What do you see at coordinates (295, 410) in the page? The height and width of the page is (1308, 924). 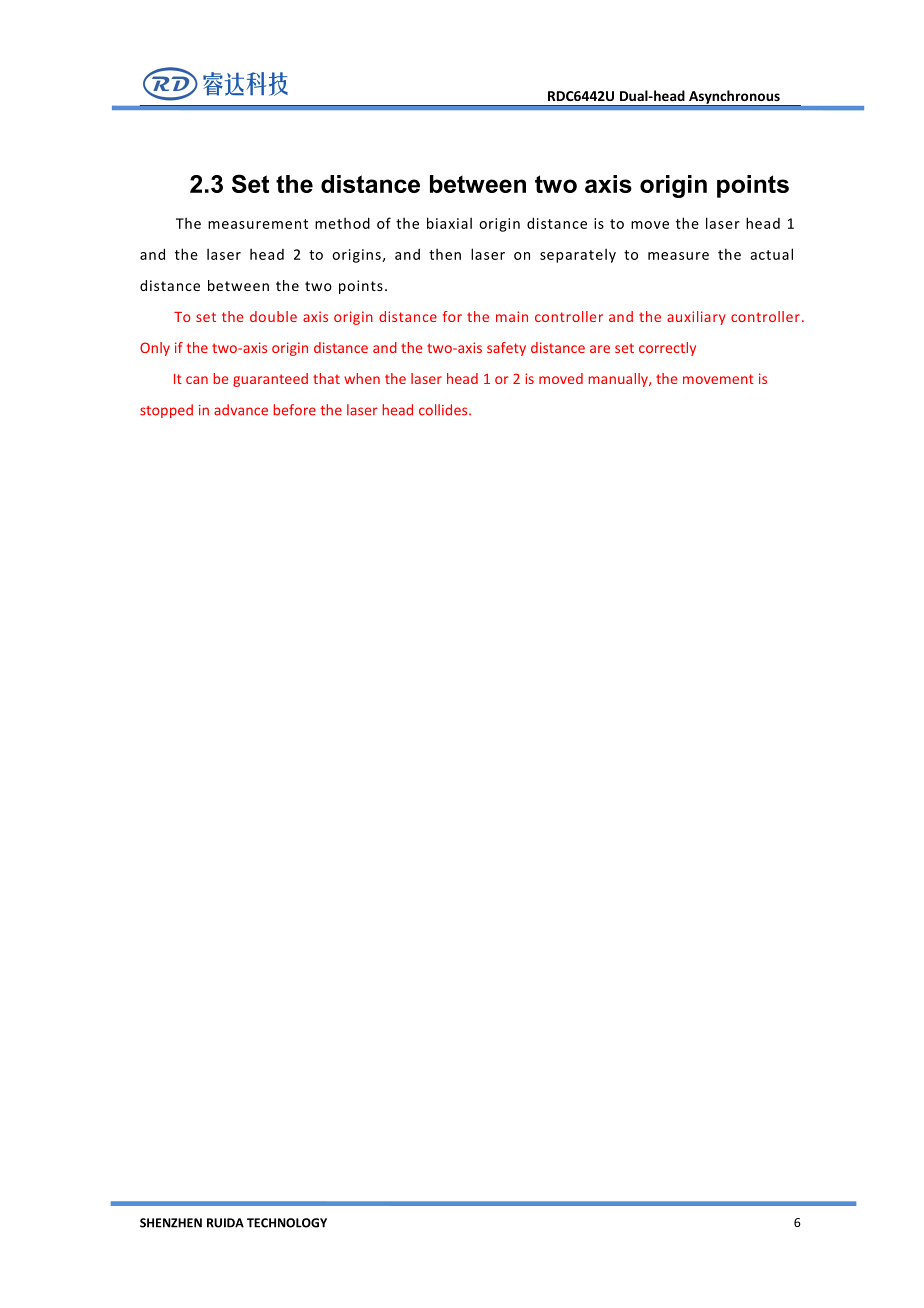 I see `before` at bounding box center [295, 410].
